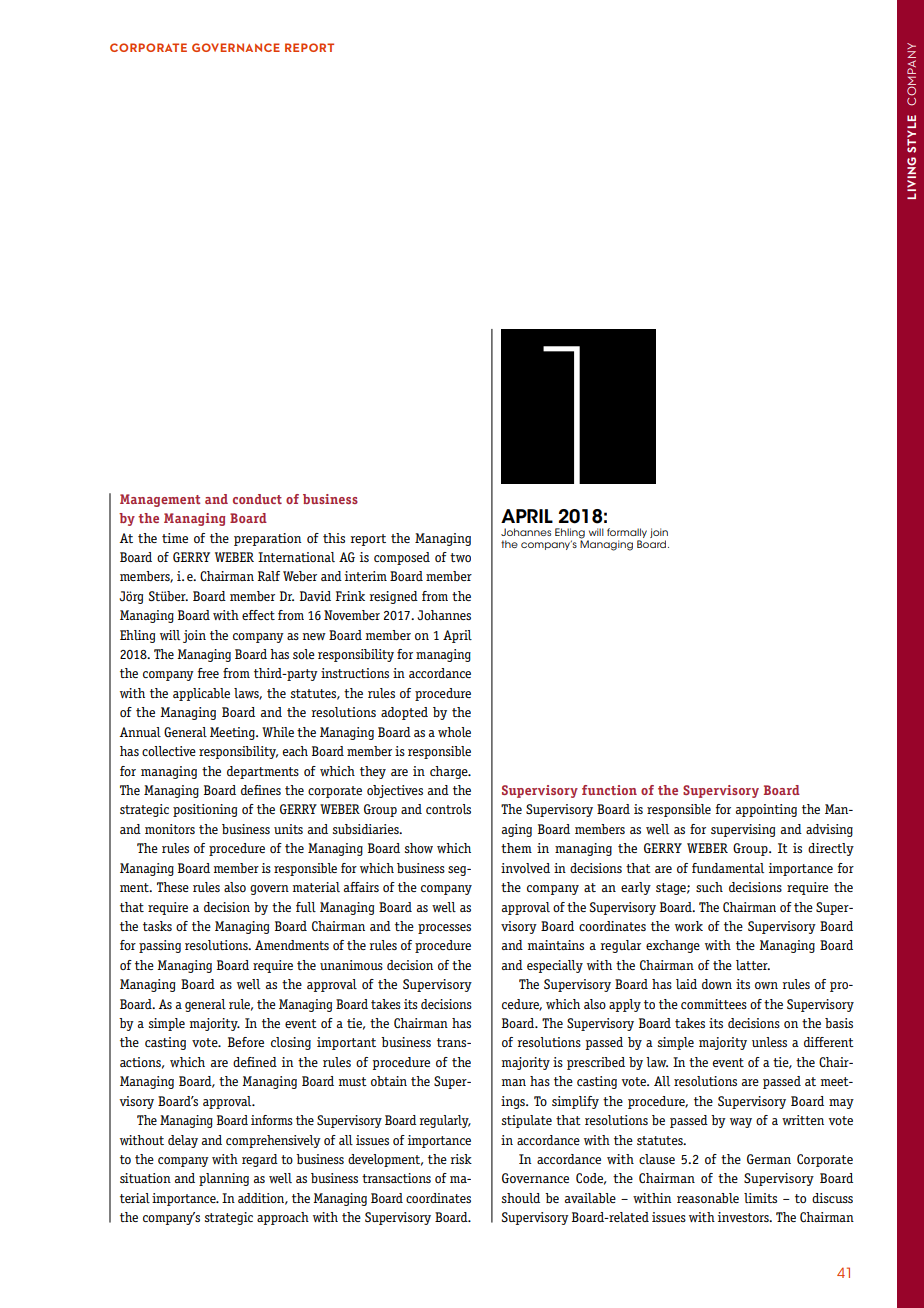 Image resolution: width=924 pixels, height=1308 pixels. I want to click on passing, so click(160, 946).
